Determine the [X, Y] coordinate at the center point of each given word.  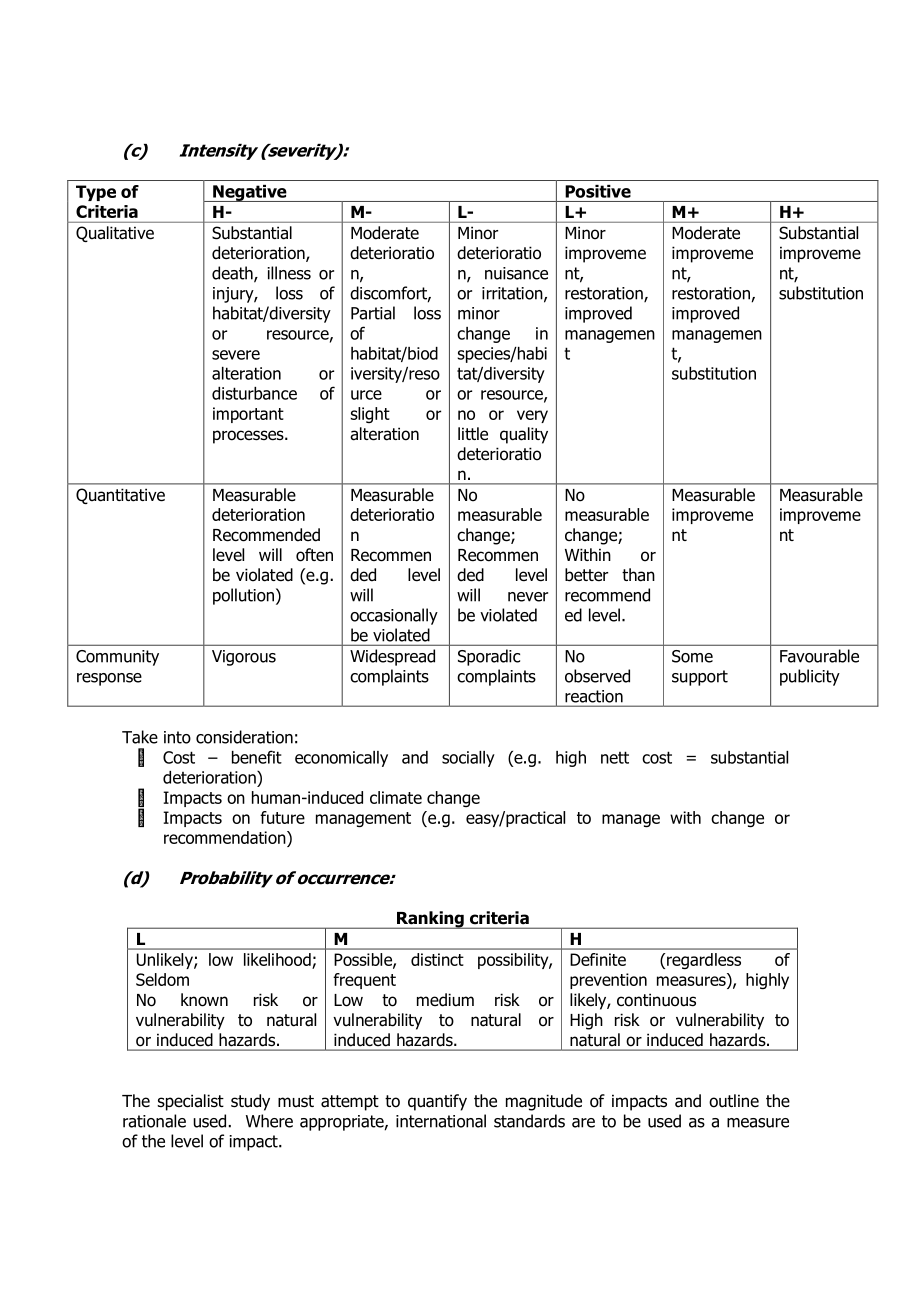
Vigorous [244, 658]
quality [524, 435]
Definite [598, 959]
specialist [190, 1102]
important [248, 415]
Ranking [430, 920]
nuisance [516, 273]
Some [692, 656]
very [532, 416]
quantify [437, 1102]
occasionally [394, 616]
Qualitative [115, 234]
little [473, 434]
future [282, 817]
